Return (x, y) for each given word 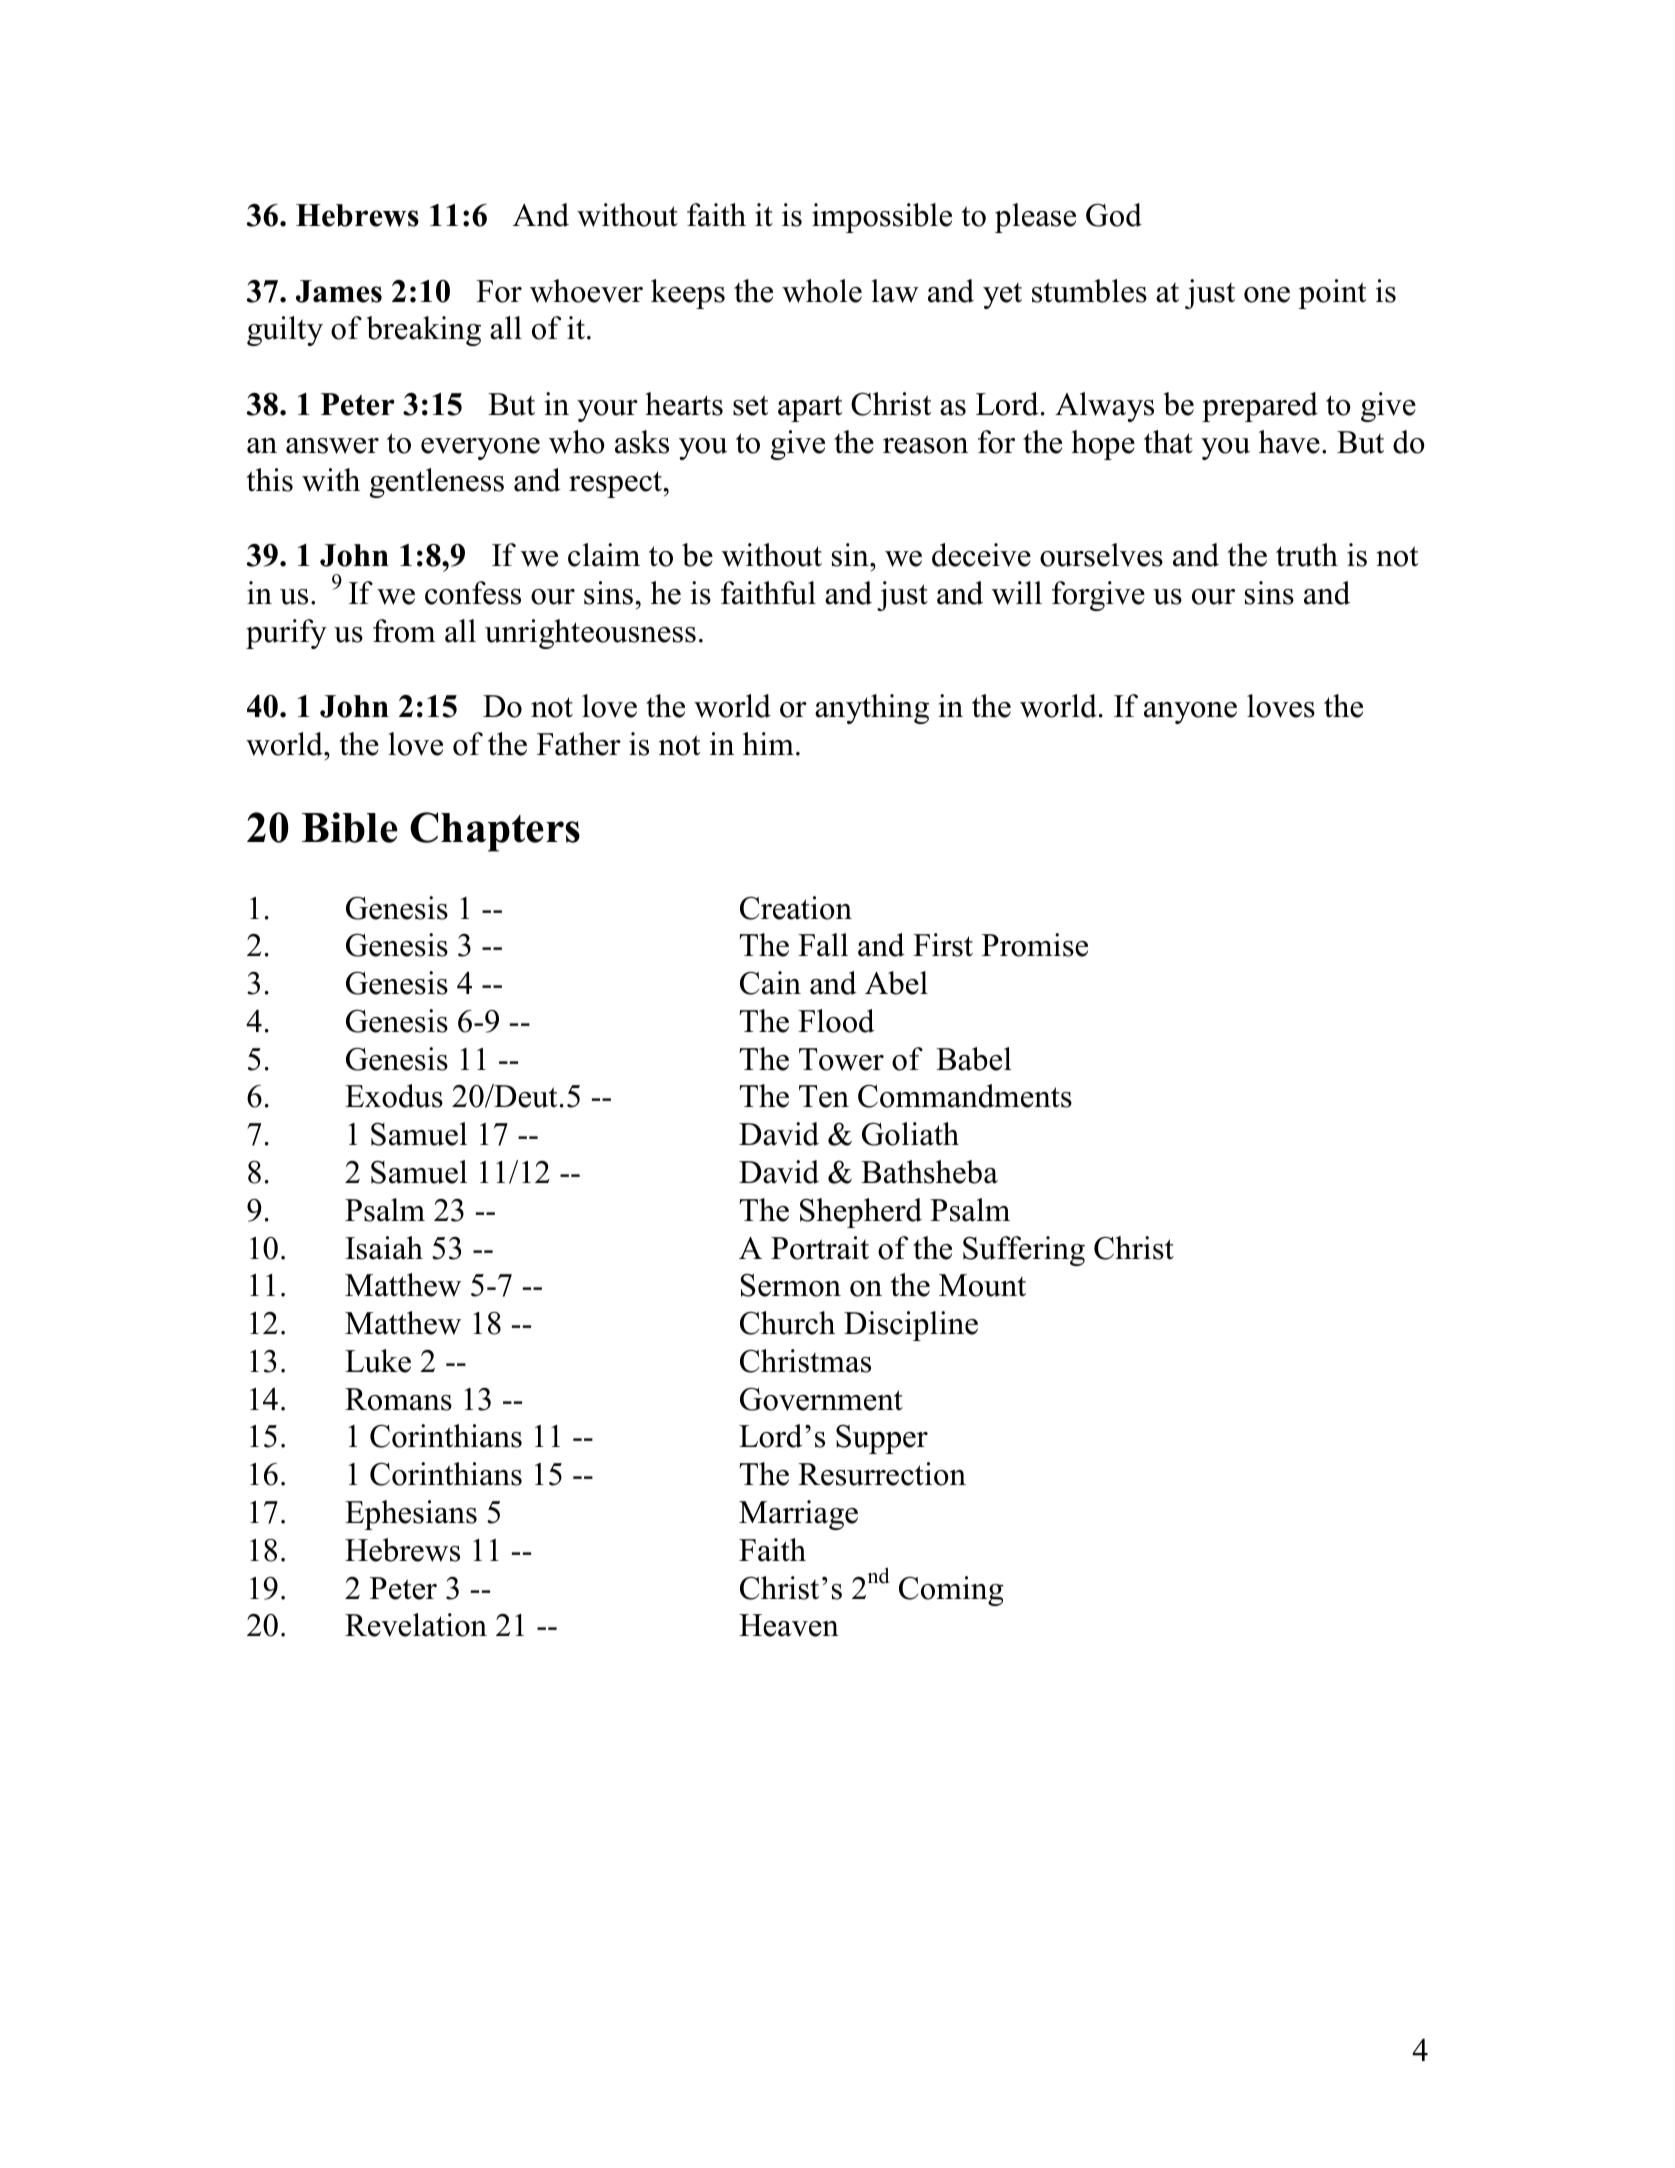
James (339, 291)
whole (822, 291)
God (1114, 215)
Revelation (416, 1625)
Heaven (789, 1625)
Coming (951, 1591)
